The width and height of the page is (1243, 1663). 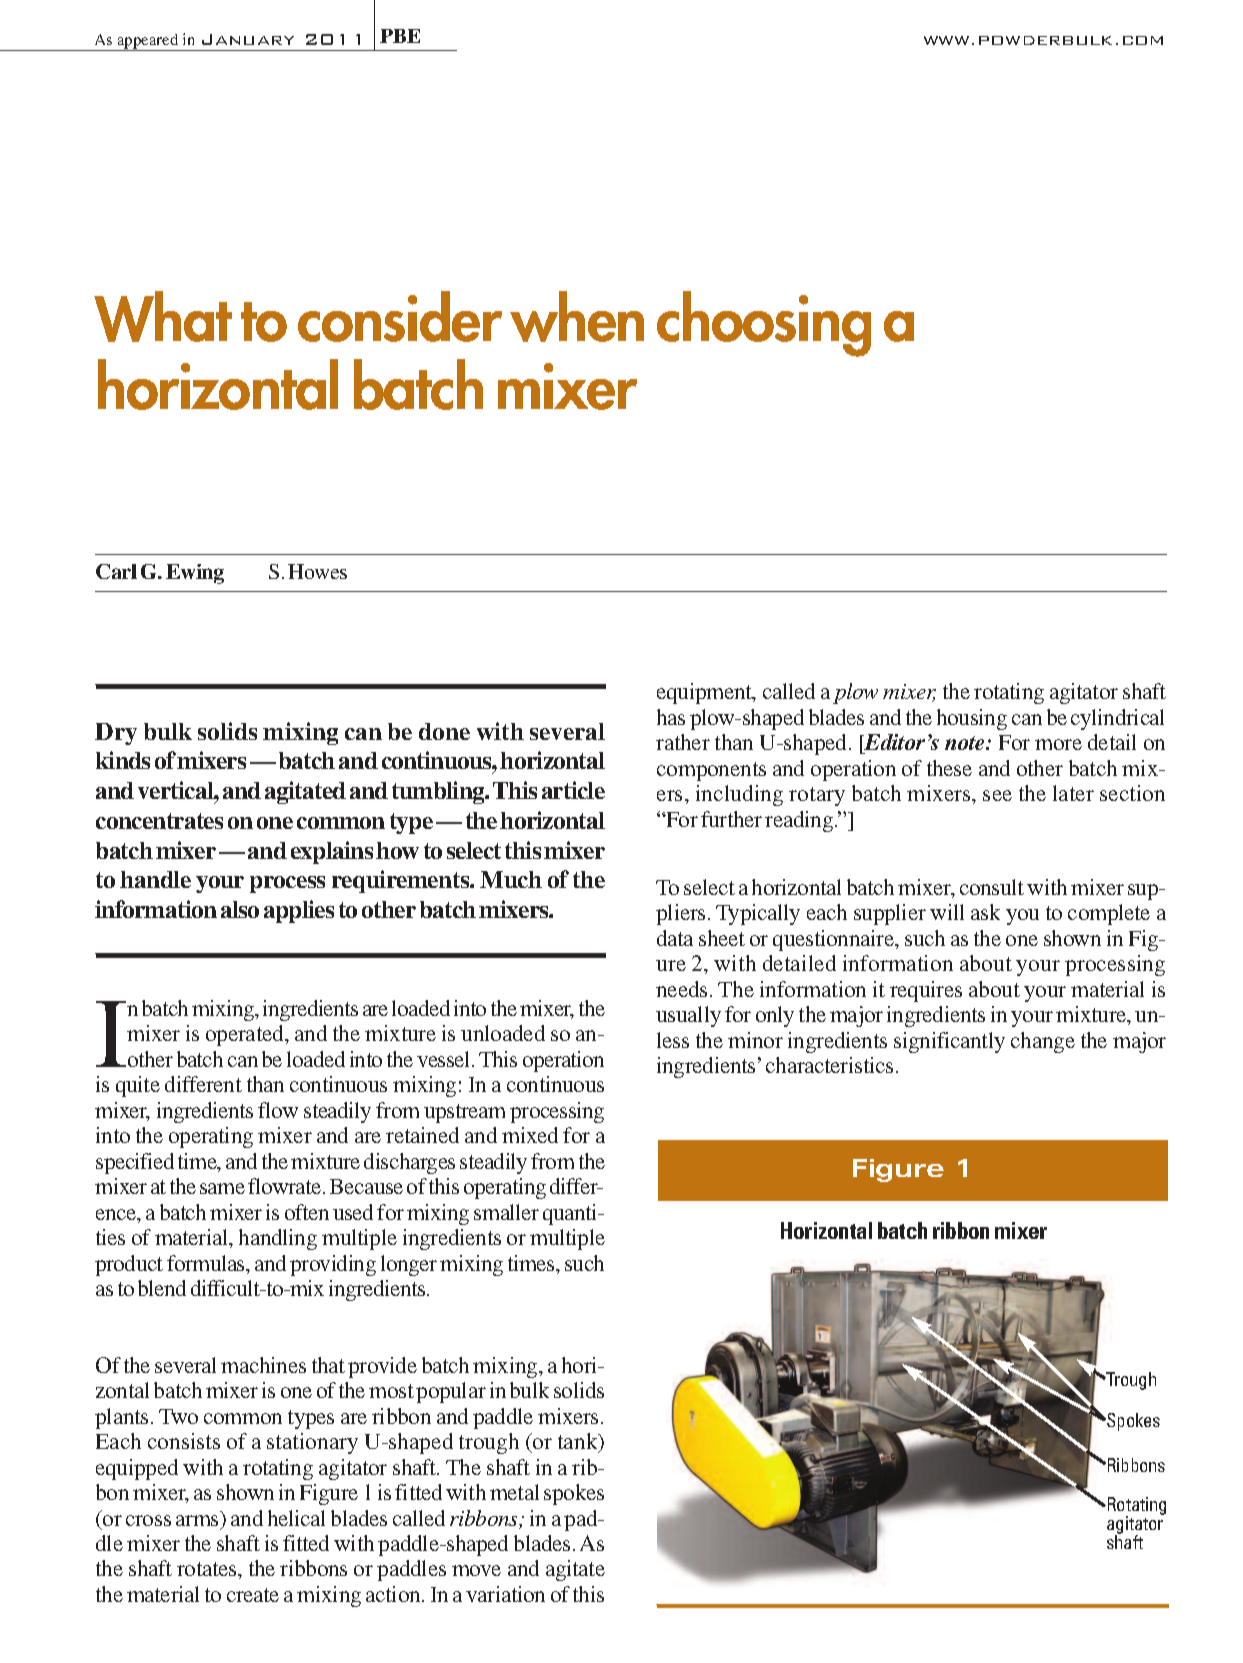 I want to click on change, so click(x=1043, y=1042).
